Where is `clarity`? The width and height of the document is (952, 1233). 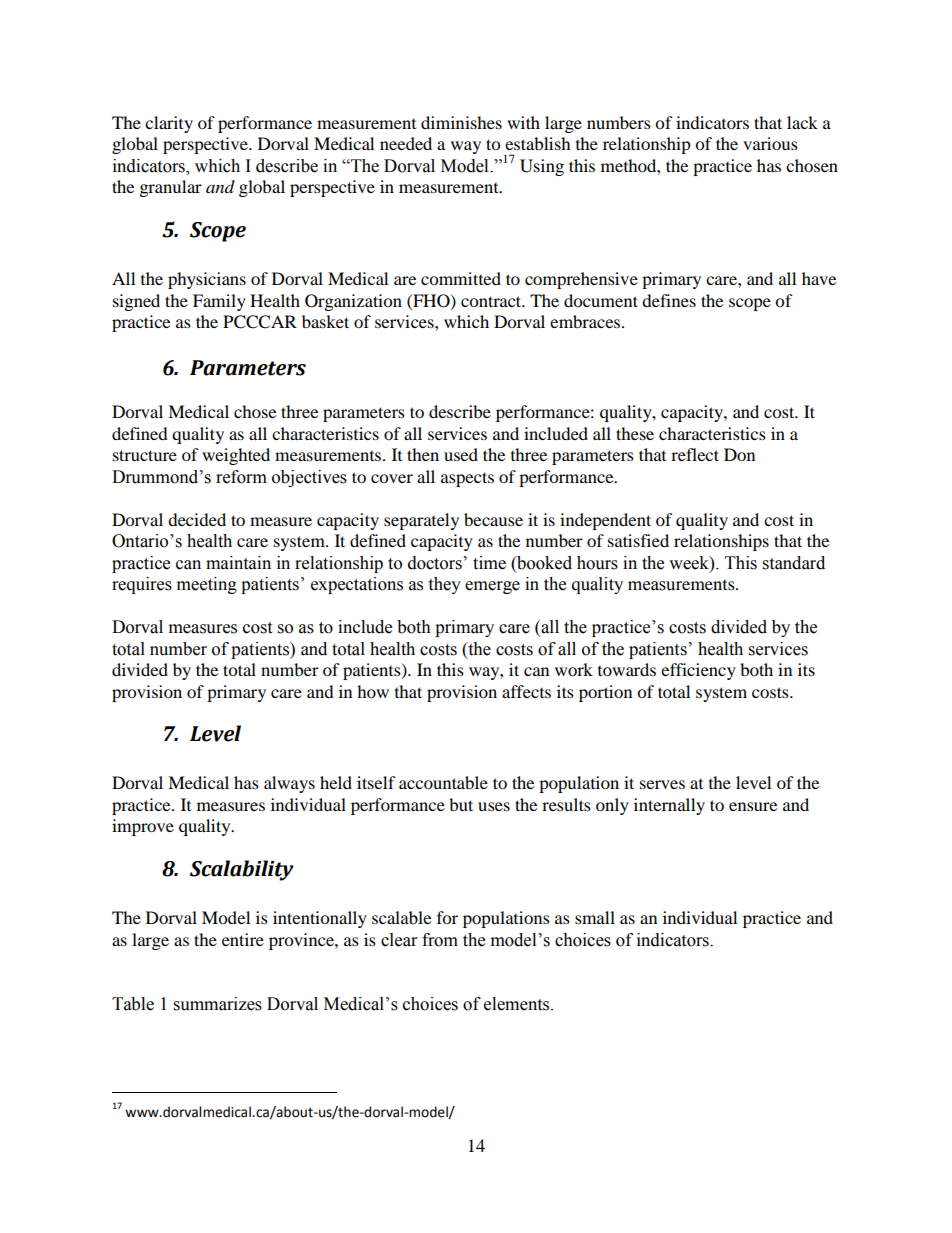 clarity is located at coordinates (169, 124).
